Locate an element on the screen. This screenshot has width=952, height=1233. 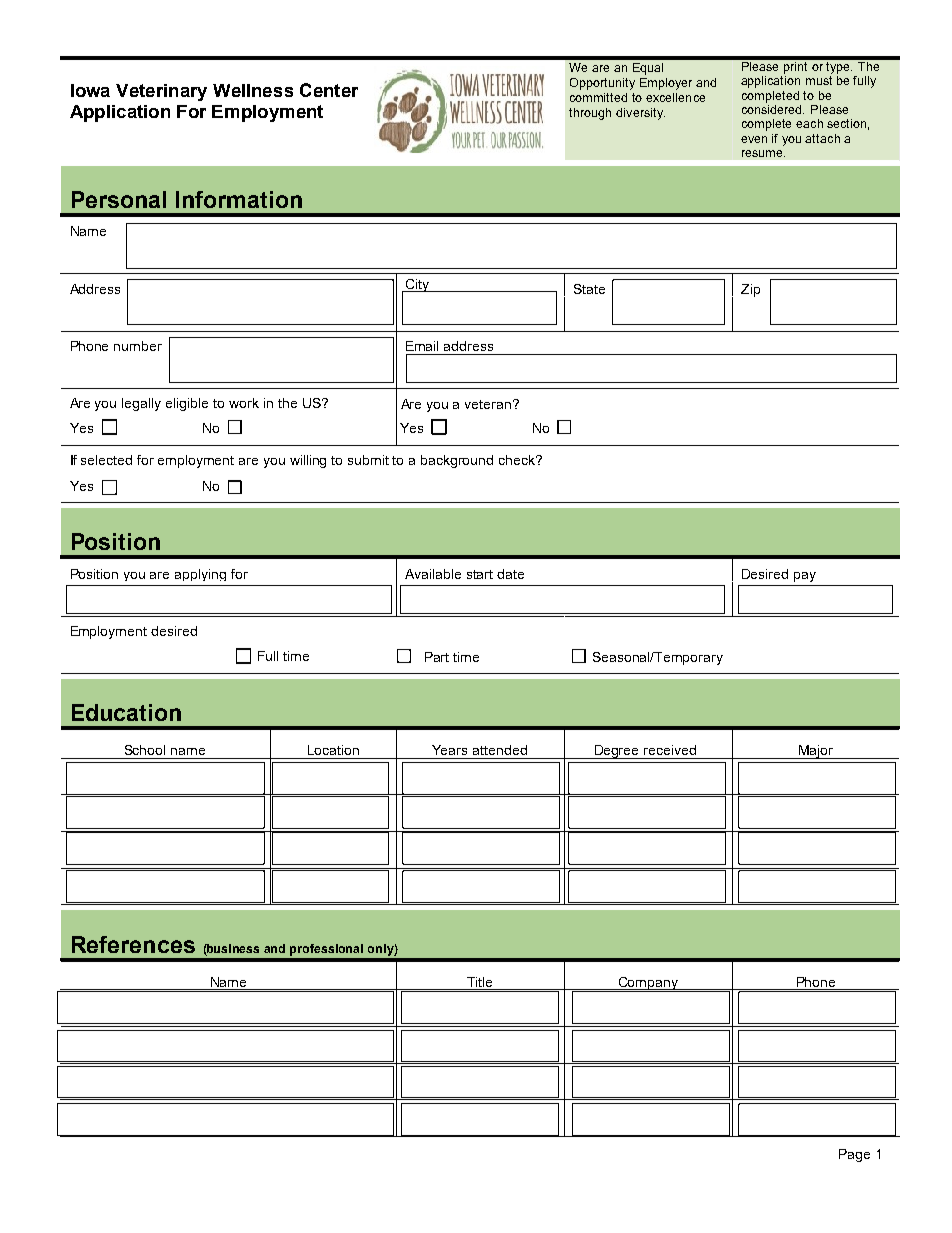
start is located at coordinates (480, 574).
